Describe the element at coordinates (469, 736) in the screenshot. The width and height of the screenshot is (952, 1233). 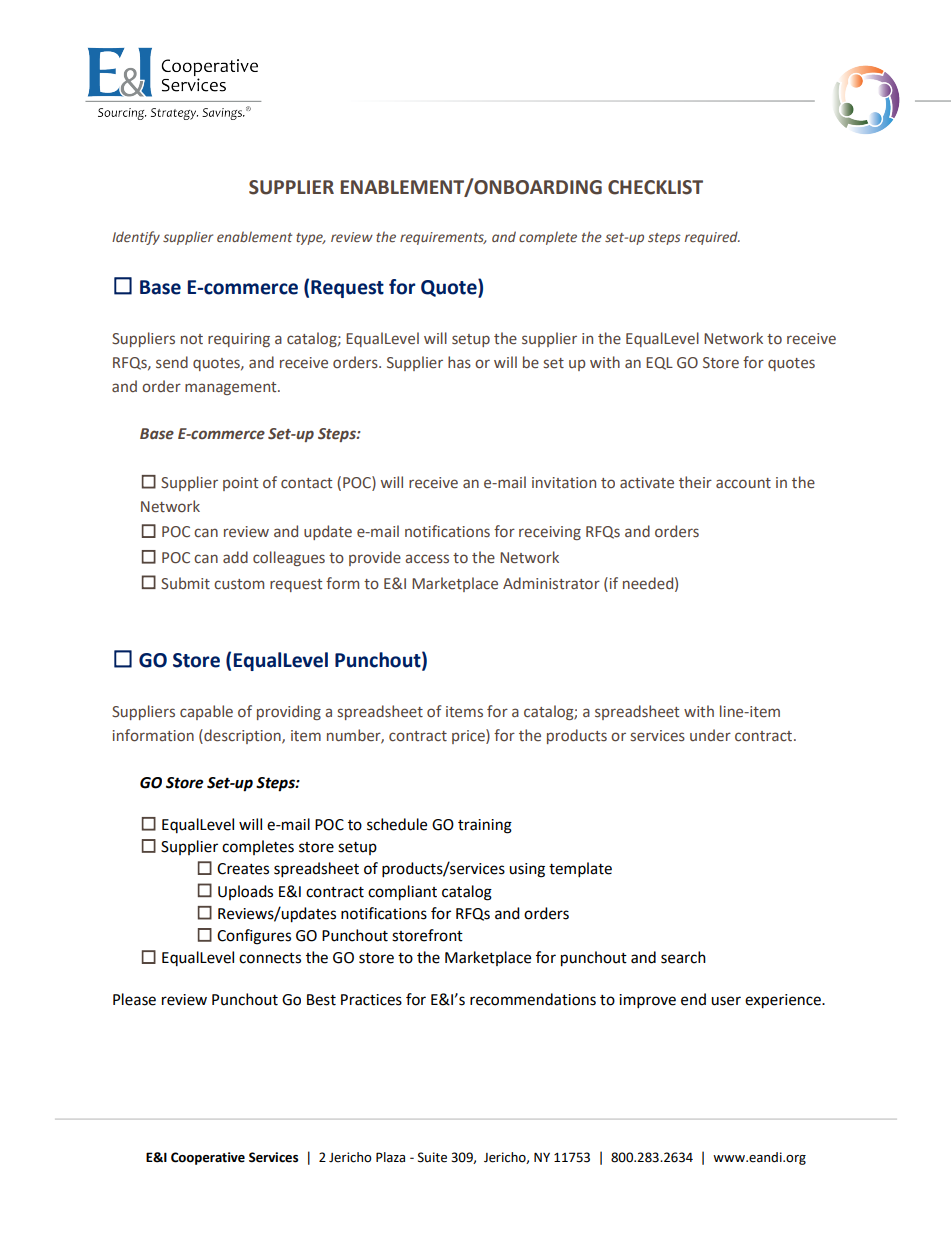
I see `price` at that location.
